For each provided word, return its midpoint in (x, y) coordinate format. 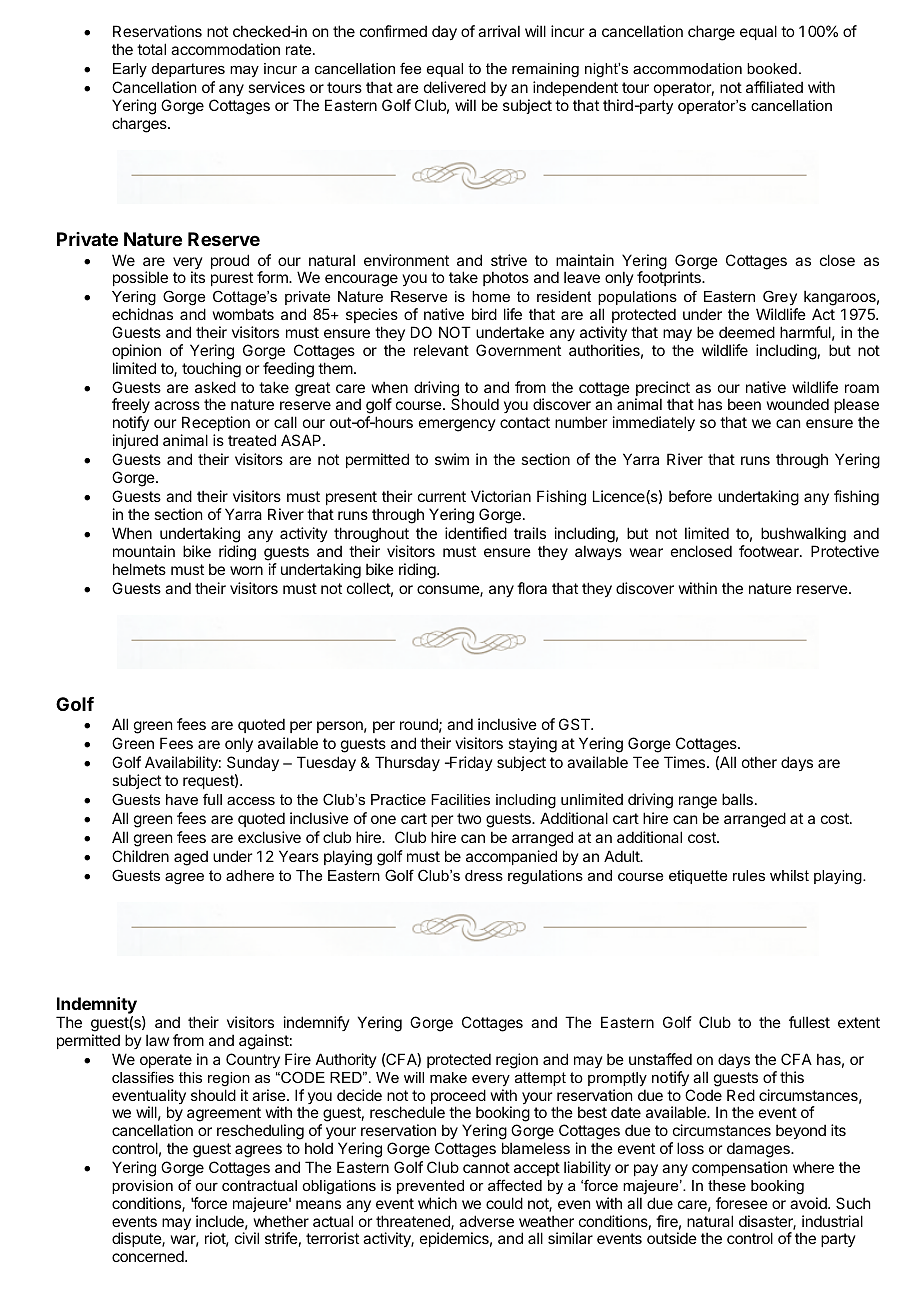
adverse (486, 1221)
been (744, 404)
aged (191, 858)
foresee (742, 1203)
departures (188, 70)
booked (772, 68)
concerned (149, 1256)
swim (452, 459)
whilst (789, 875)
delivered (455, 87)
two (469, 818)
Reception (215, 425)
